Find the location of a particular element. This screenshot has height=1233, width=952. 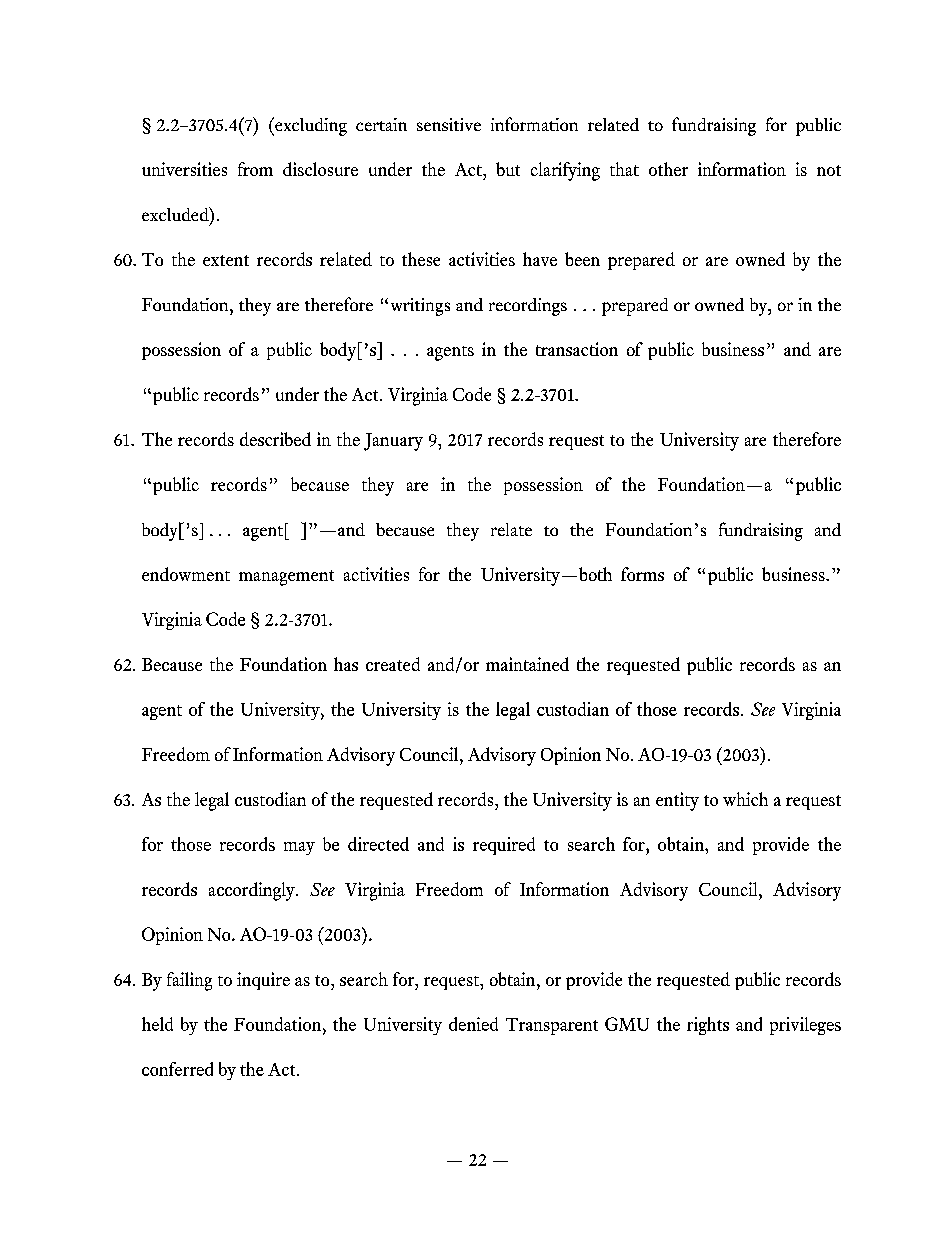

maintained is located at coordinates (527, 664).
